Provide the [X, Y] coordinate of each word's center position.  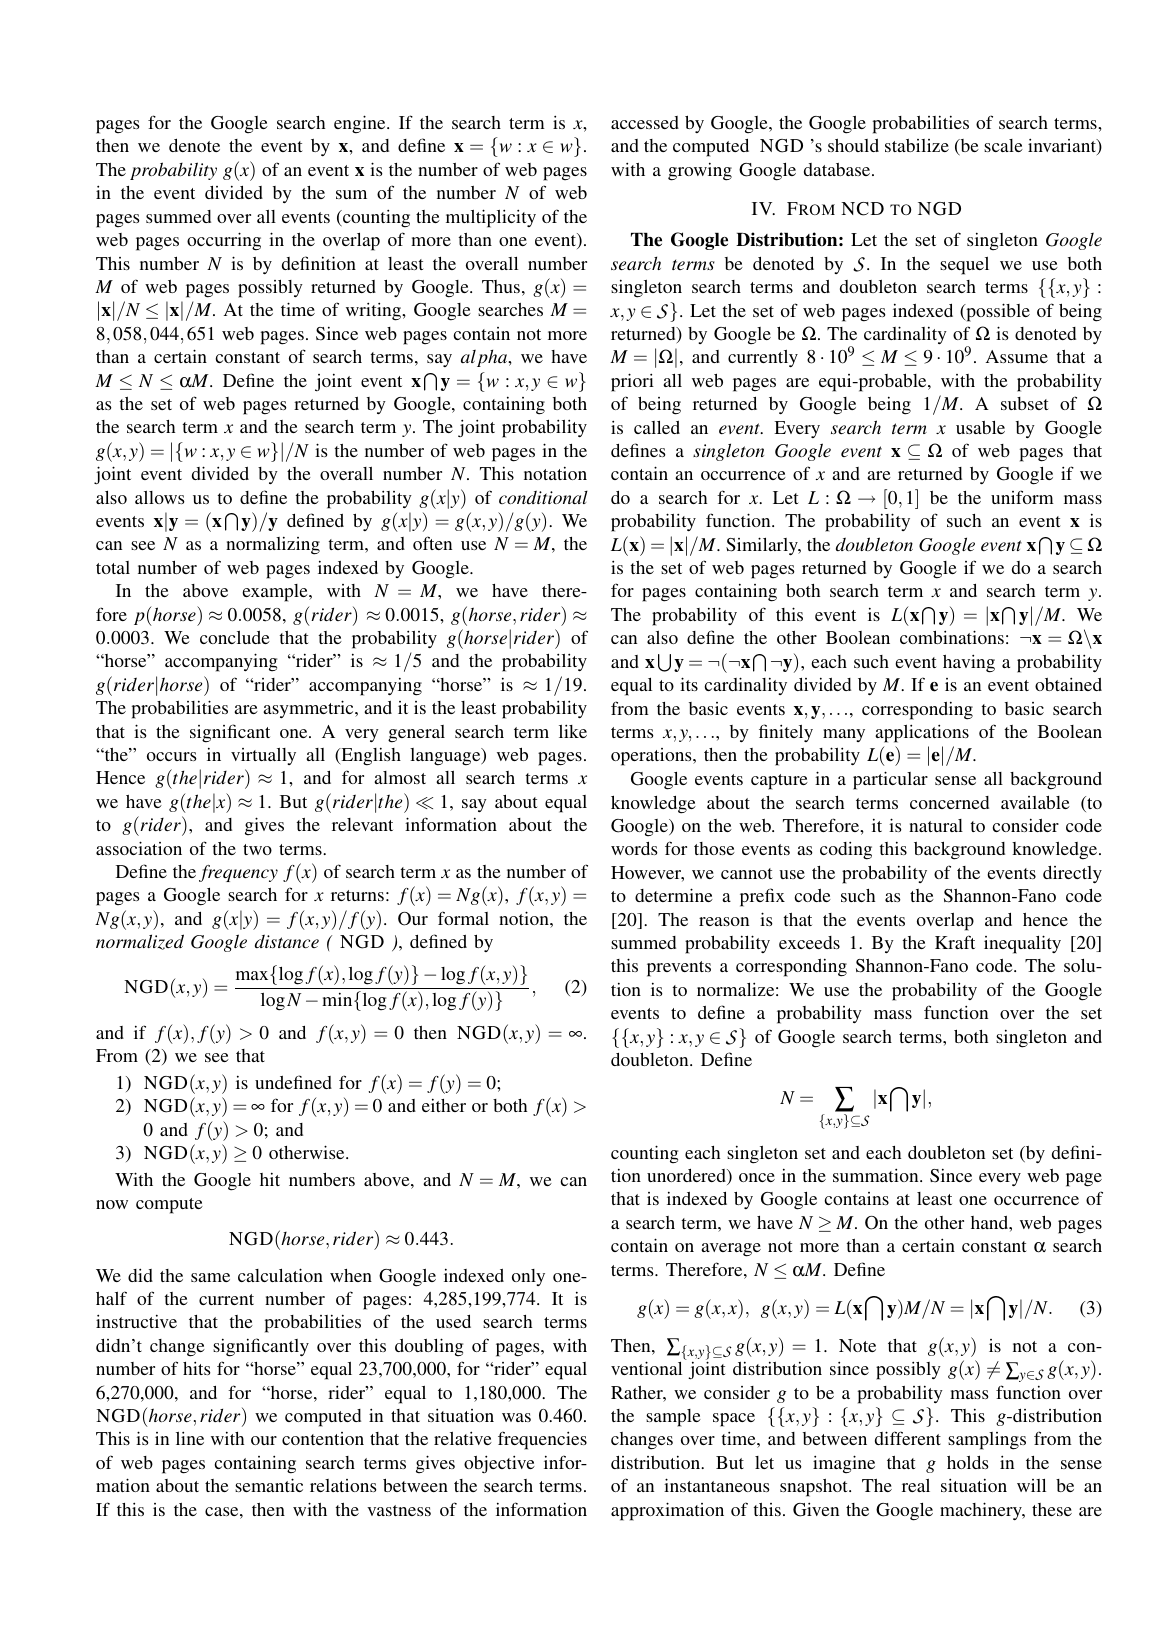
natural [936, 825]
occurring [224, 241]
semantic [269, 1485]
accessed [645, 122]
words [634, 848]
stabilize [917, 145]
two [257, 849]
